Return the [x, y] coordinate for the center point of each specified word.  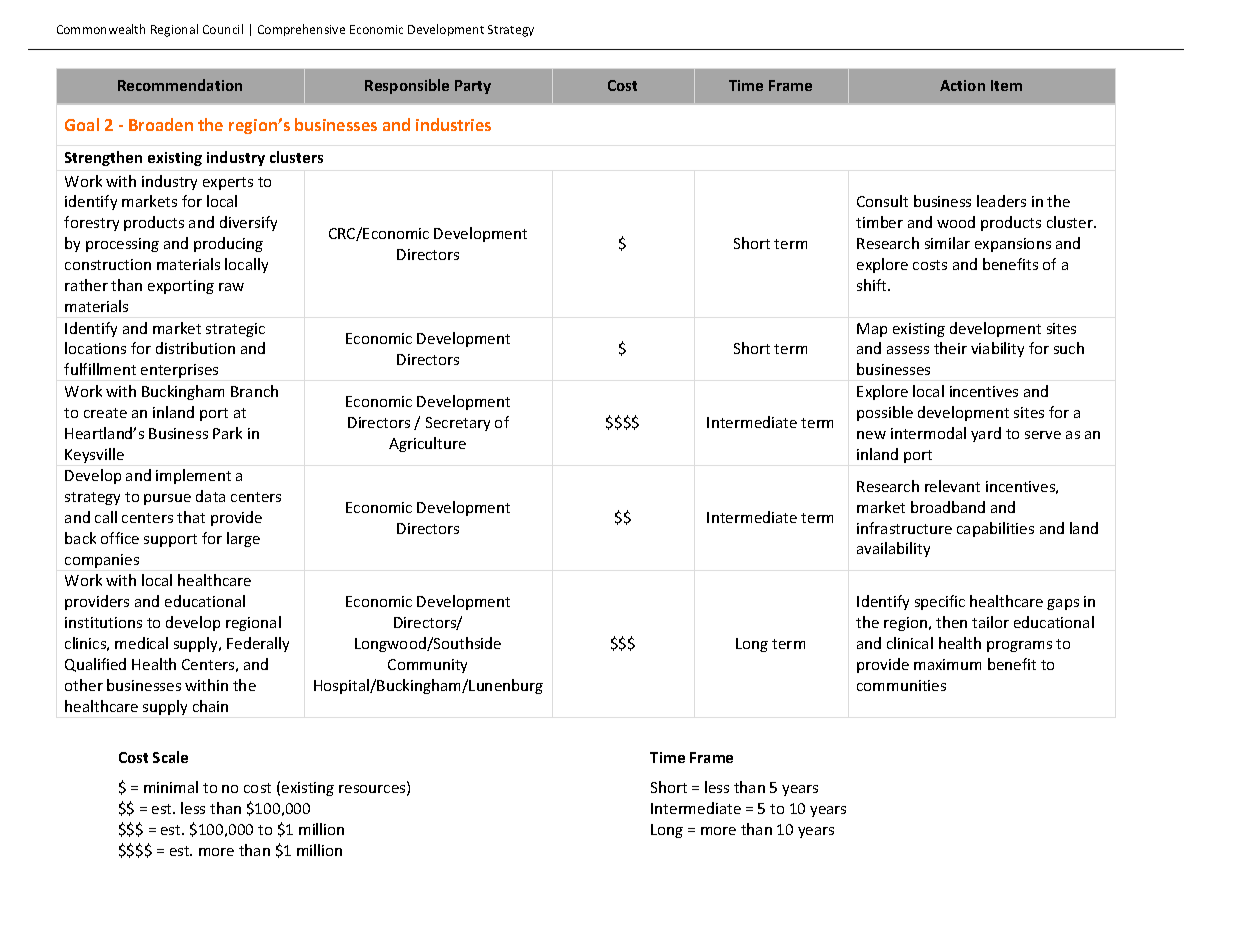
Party [473, 87]
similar [947, 243]
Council [223, 29]
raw [231, 287]
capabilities [995, 529]
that [191, 517]
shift [873, 285]
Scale [170, 757]
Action [962, 85]
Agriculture [427, 444]
